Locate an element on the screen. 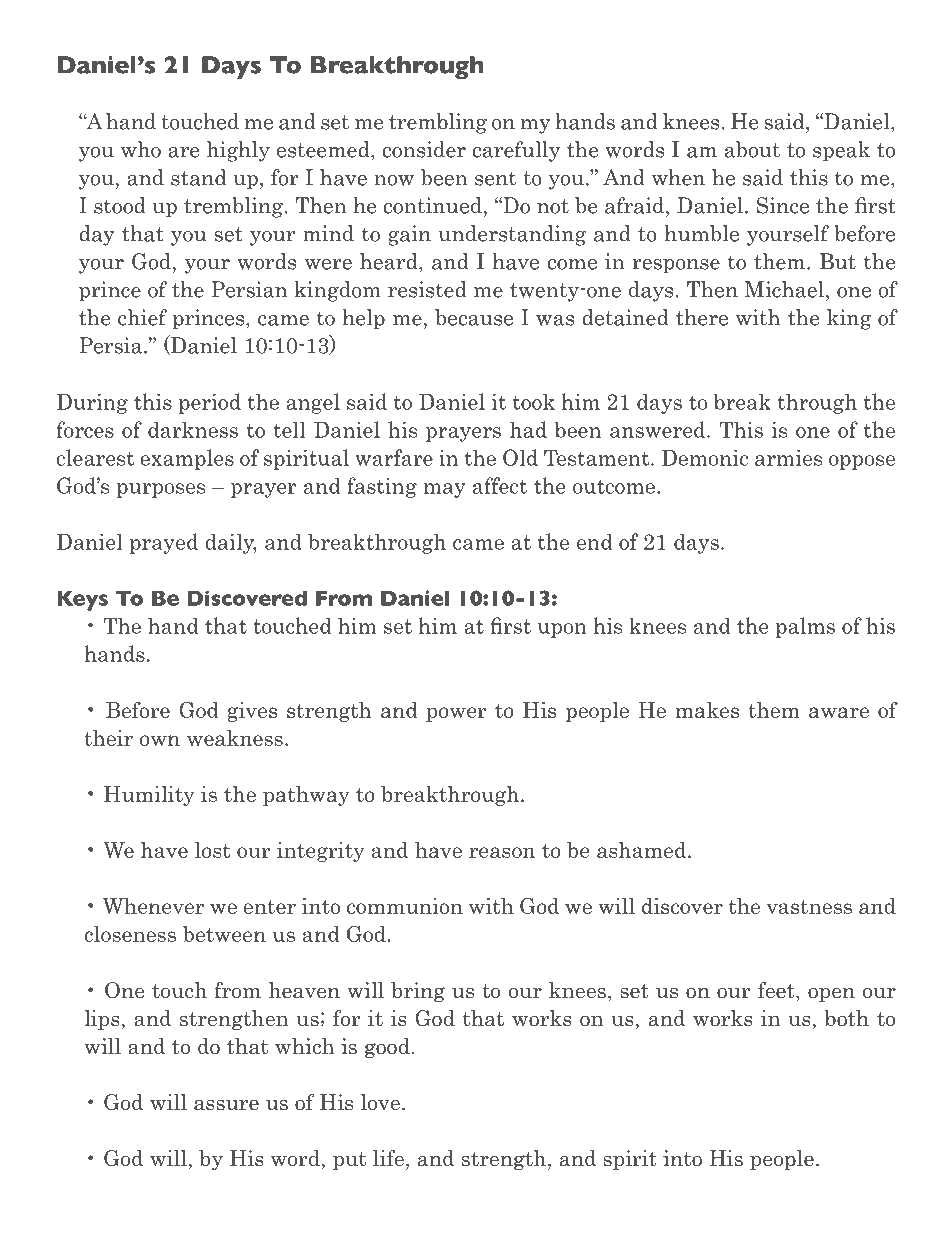 This screenshot has width=952, height=1233. gives is located at coordinates (252, 712).
